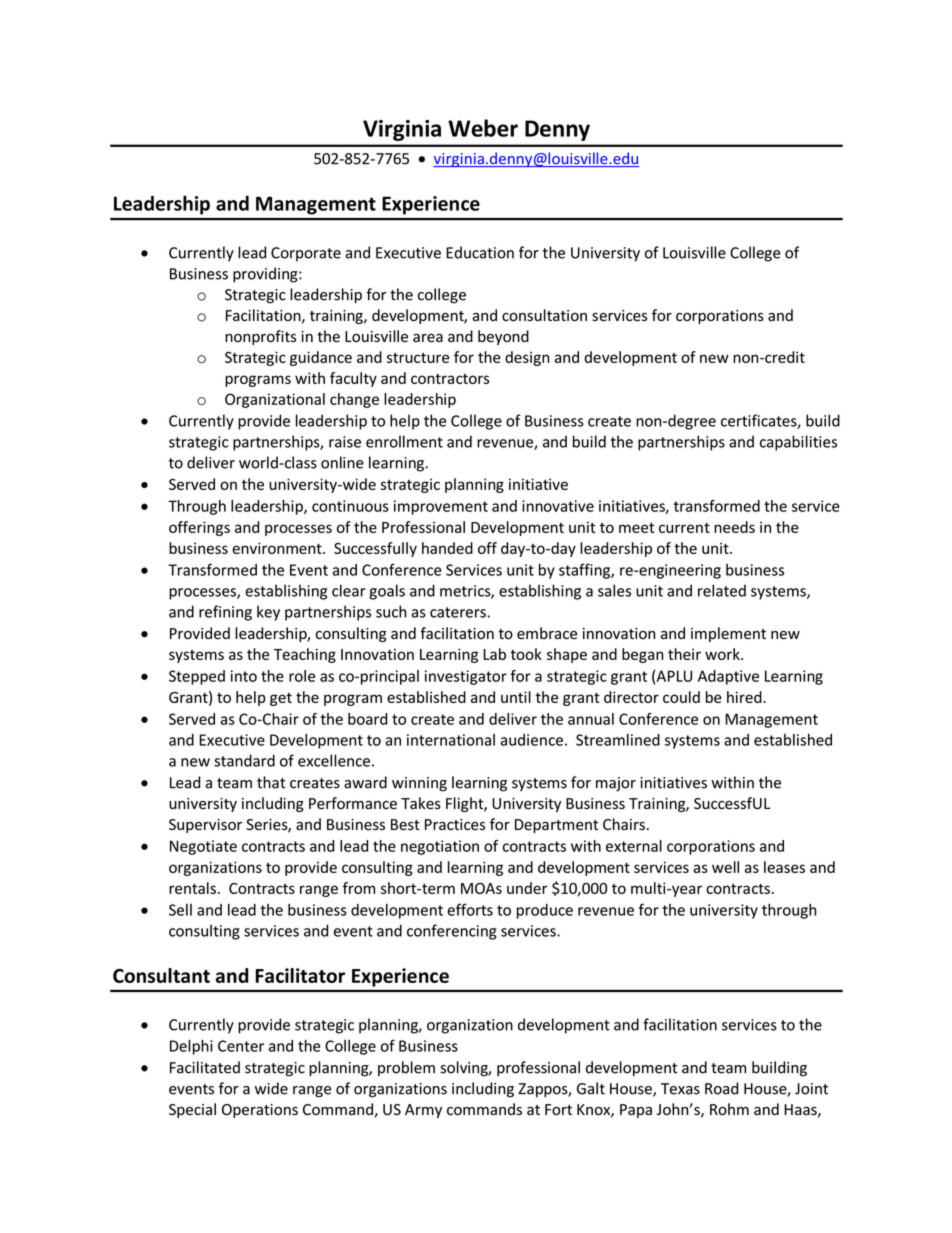  What do you see at coordinates (306, 254) in the page?
I see `Corporate` at bounding box center [306, 254].
